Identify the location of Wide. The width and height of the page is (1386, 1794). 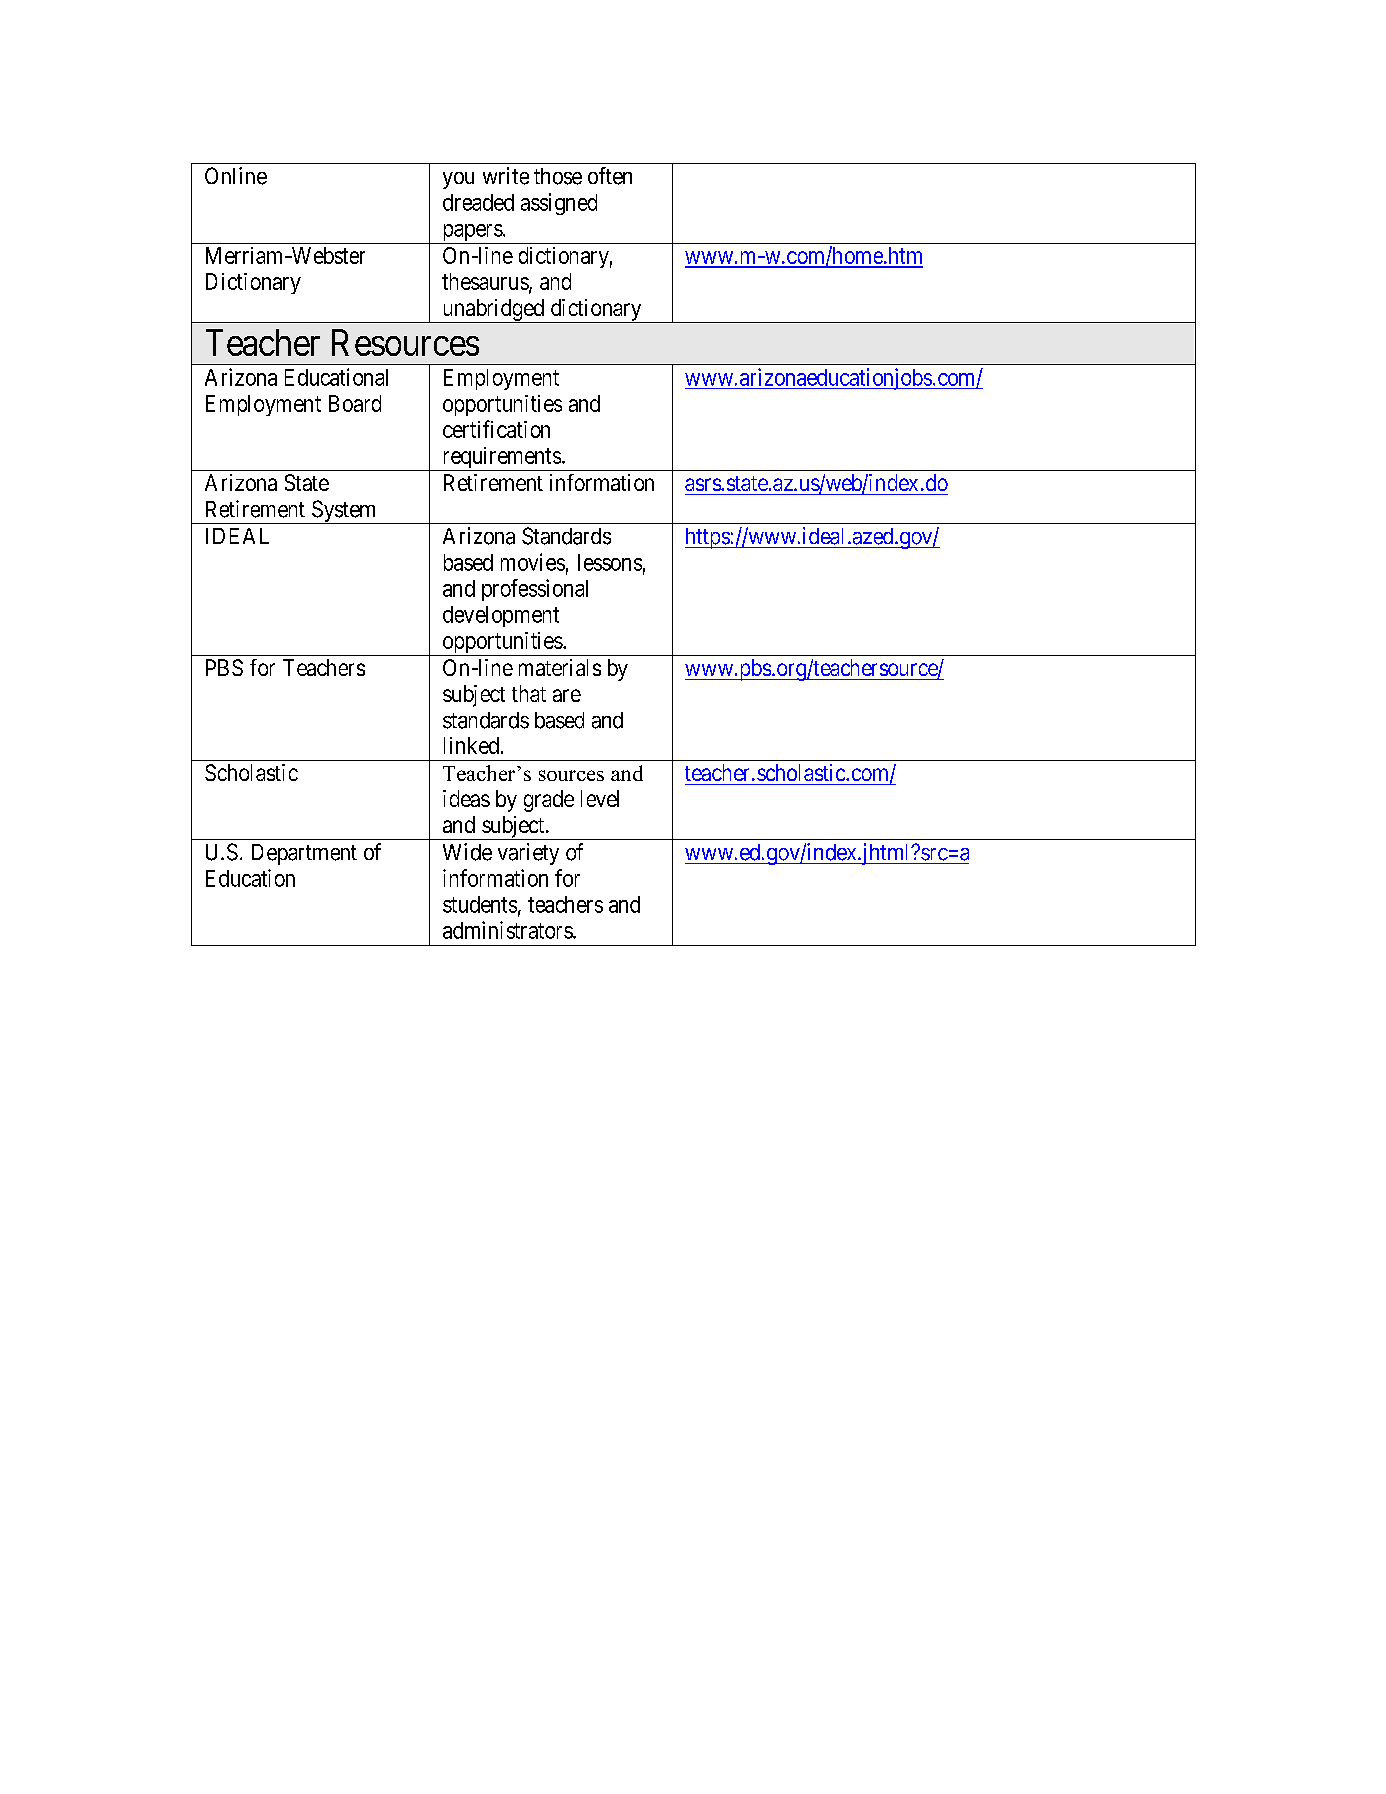
(467, 852).
